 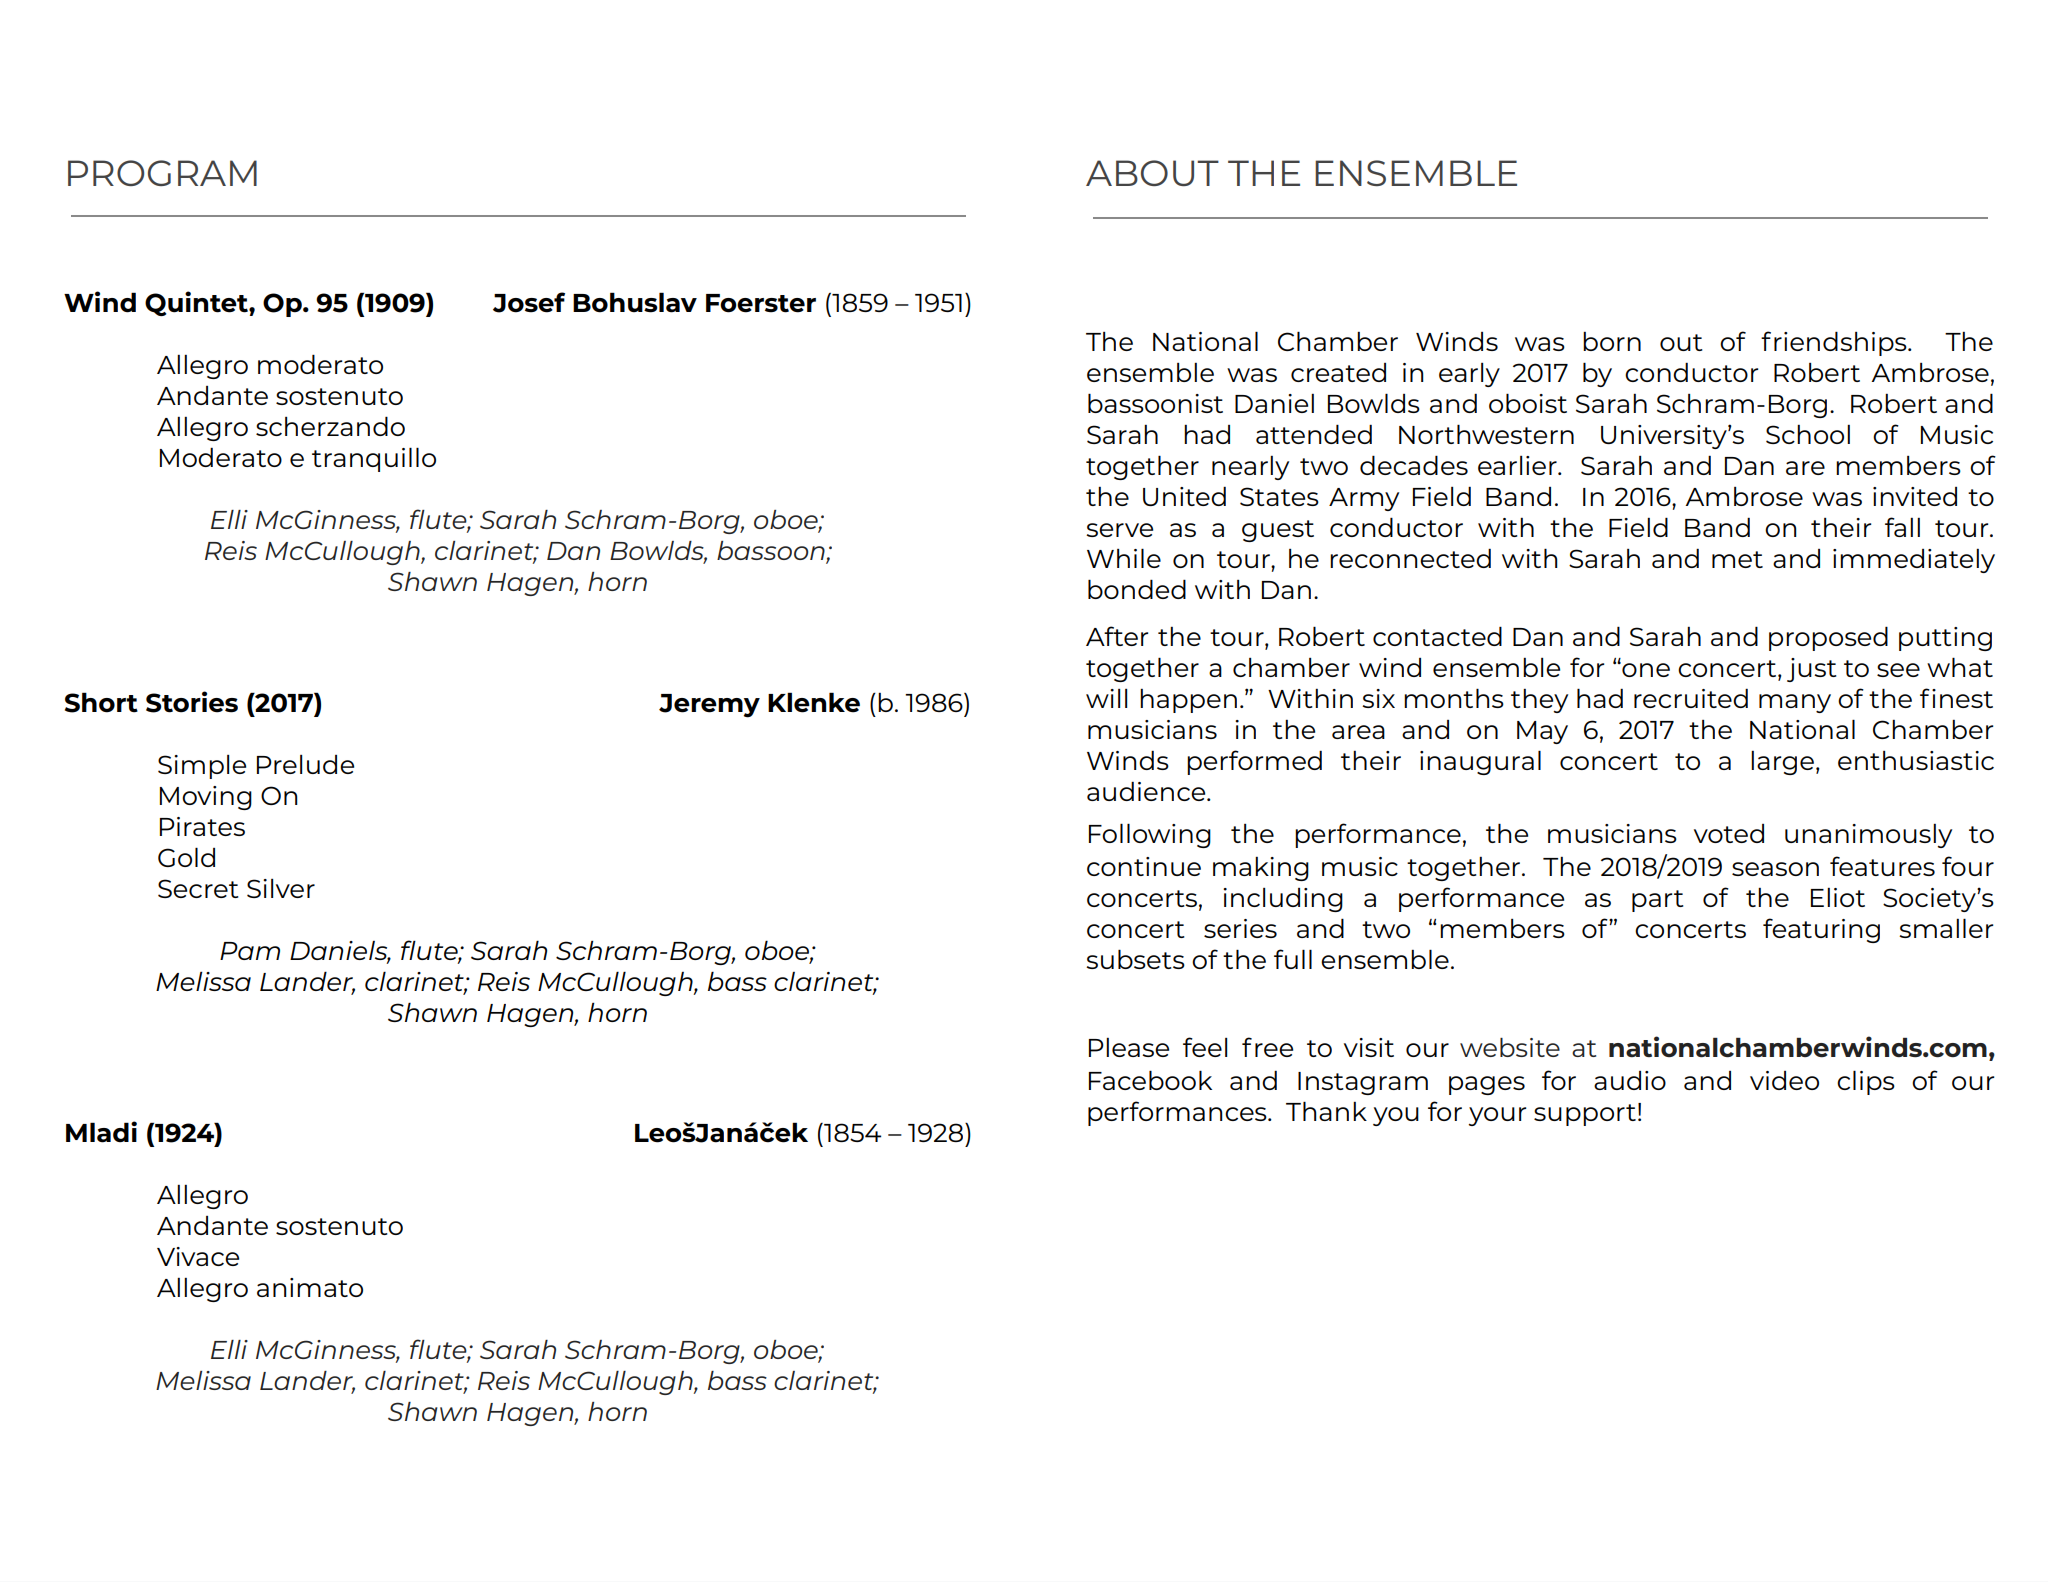 I want to click on PROGRAM, so click(x=162, y=173).
